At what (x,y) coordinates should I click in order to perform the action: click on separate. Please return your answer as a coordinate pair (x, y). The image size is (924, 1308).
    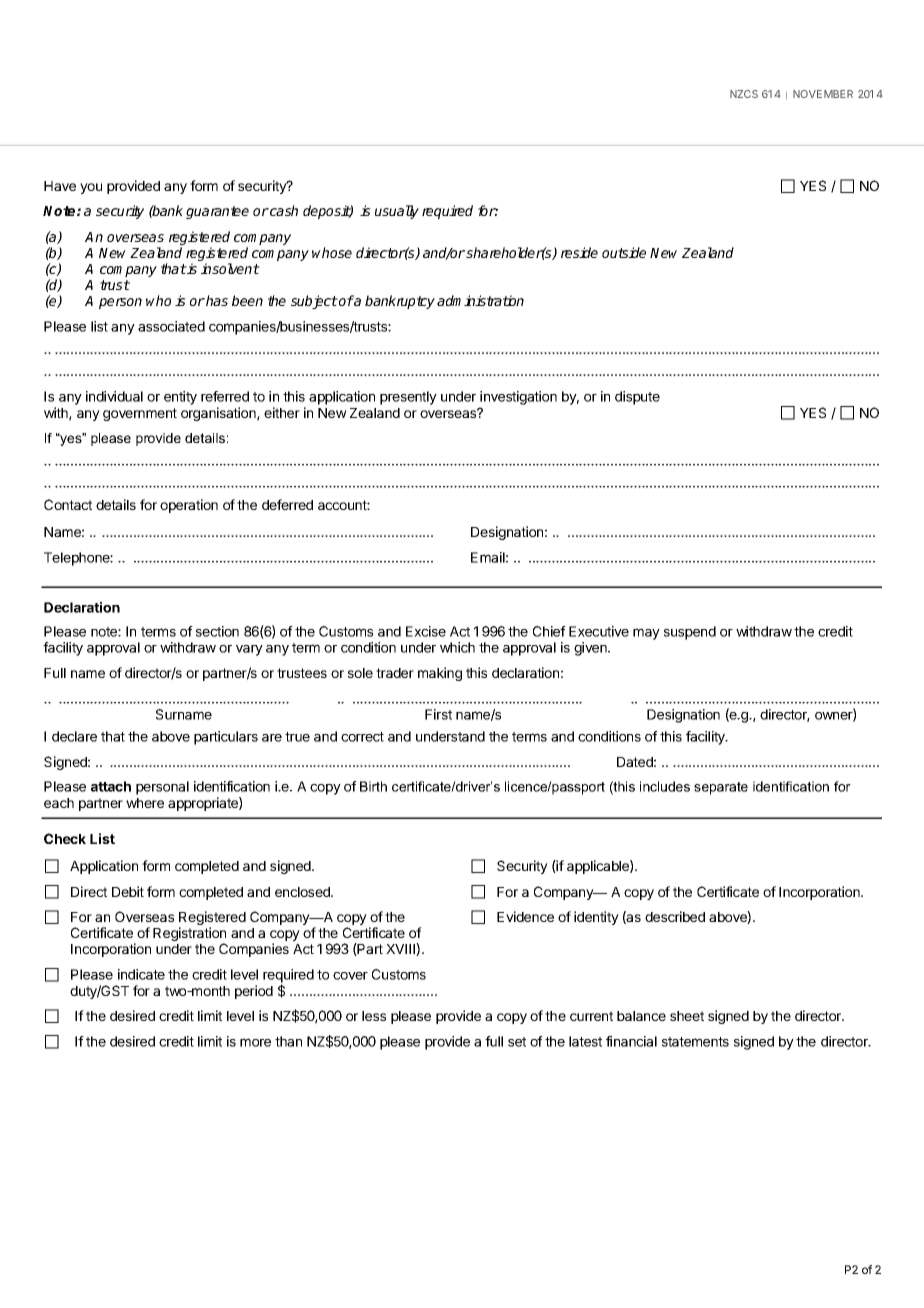
    Looking at the image, I should click on (721, 788).
